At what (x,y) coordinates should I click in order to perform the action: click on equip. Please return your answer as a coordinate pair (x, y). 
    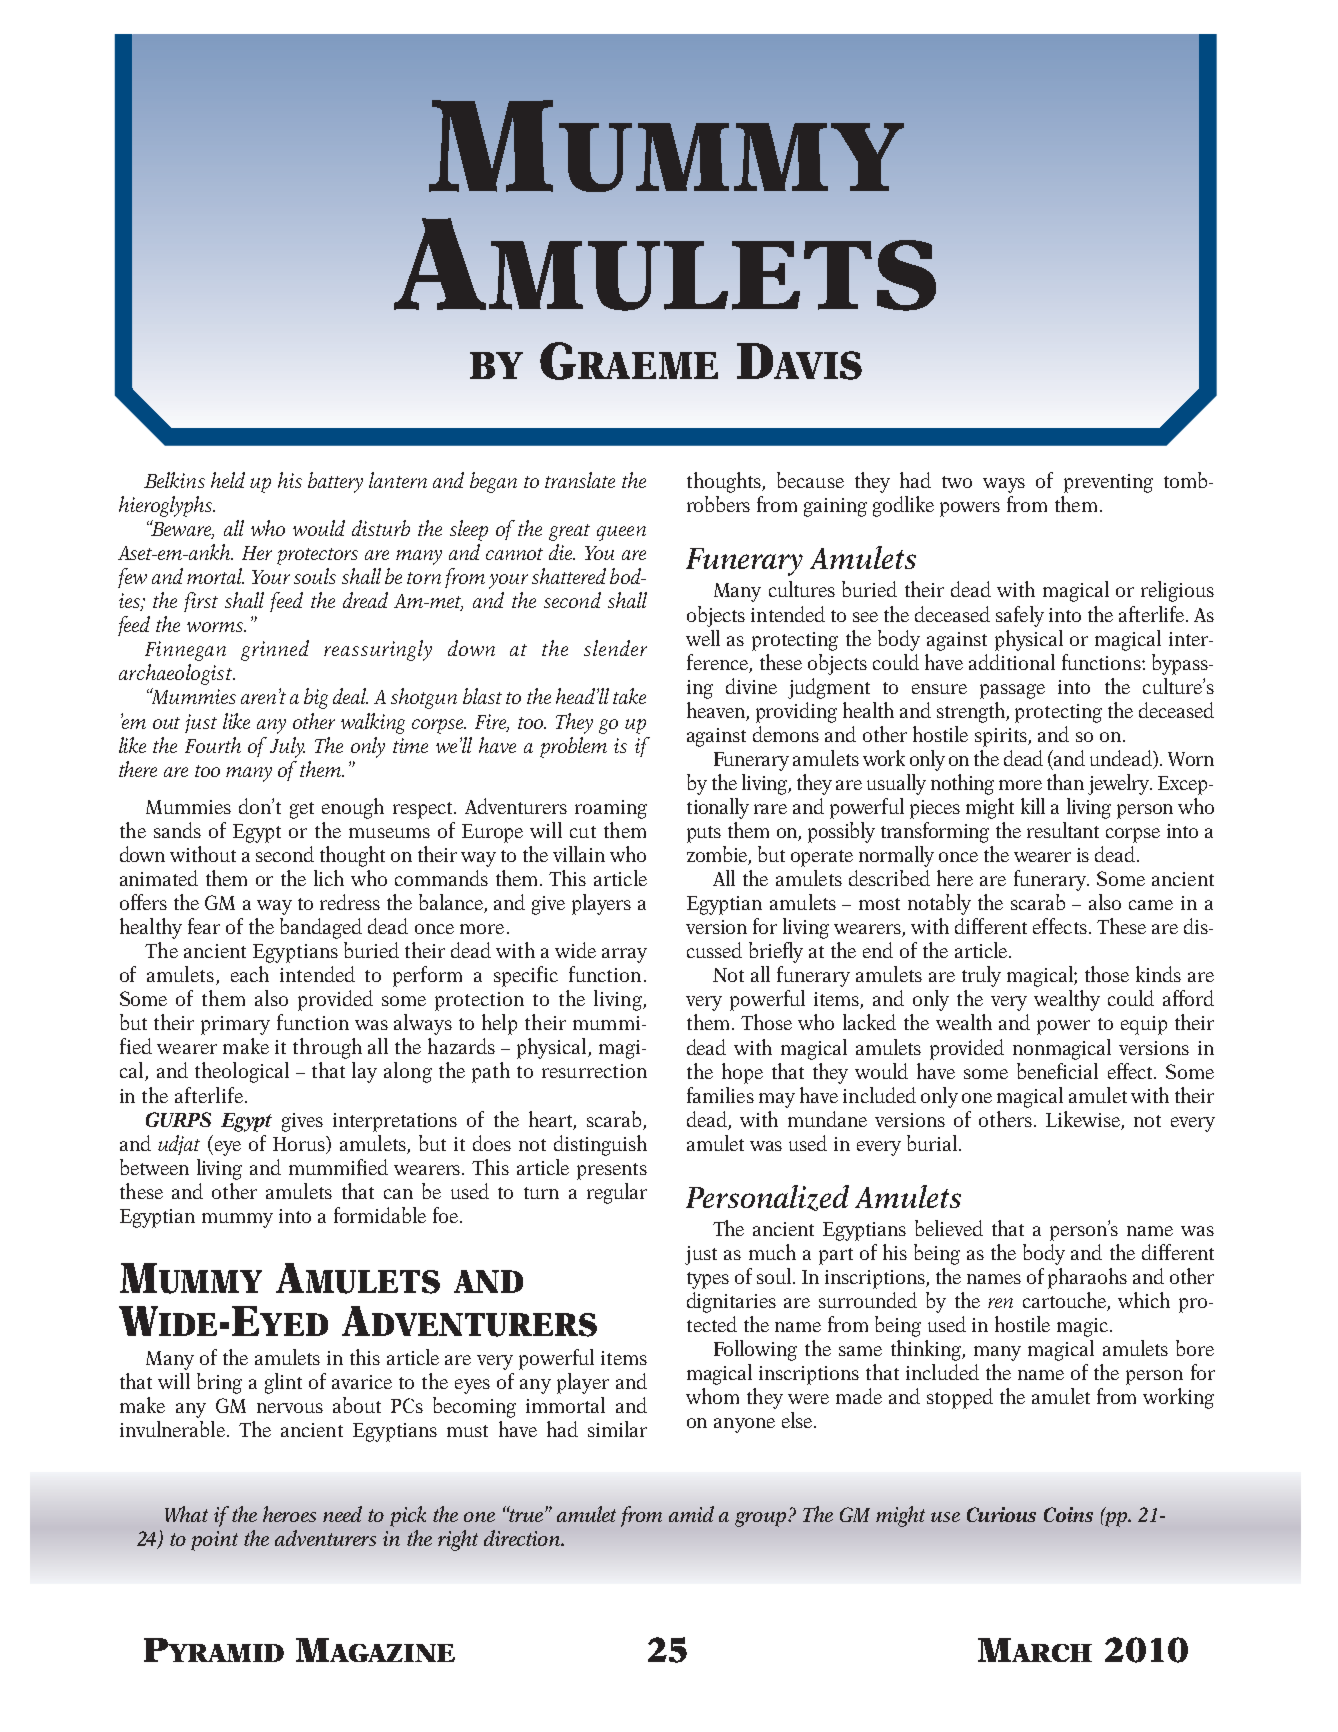
    Looking at the image, I should click on (1144, 1025).
